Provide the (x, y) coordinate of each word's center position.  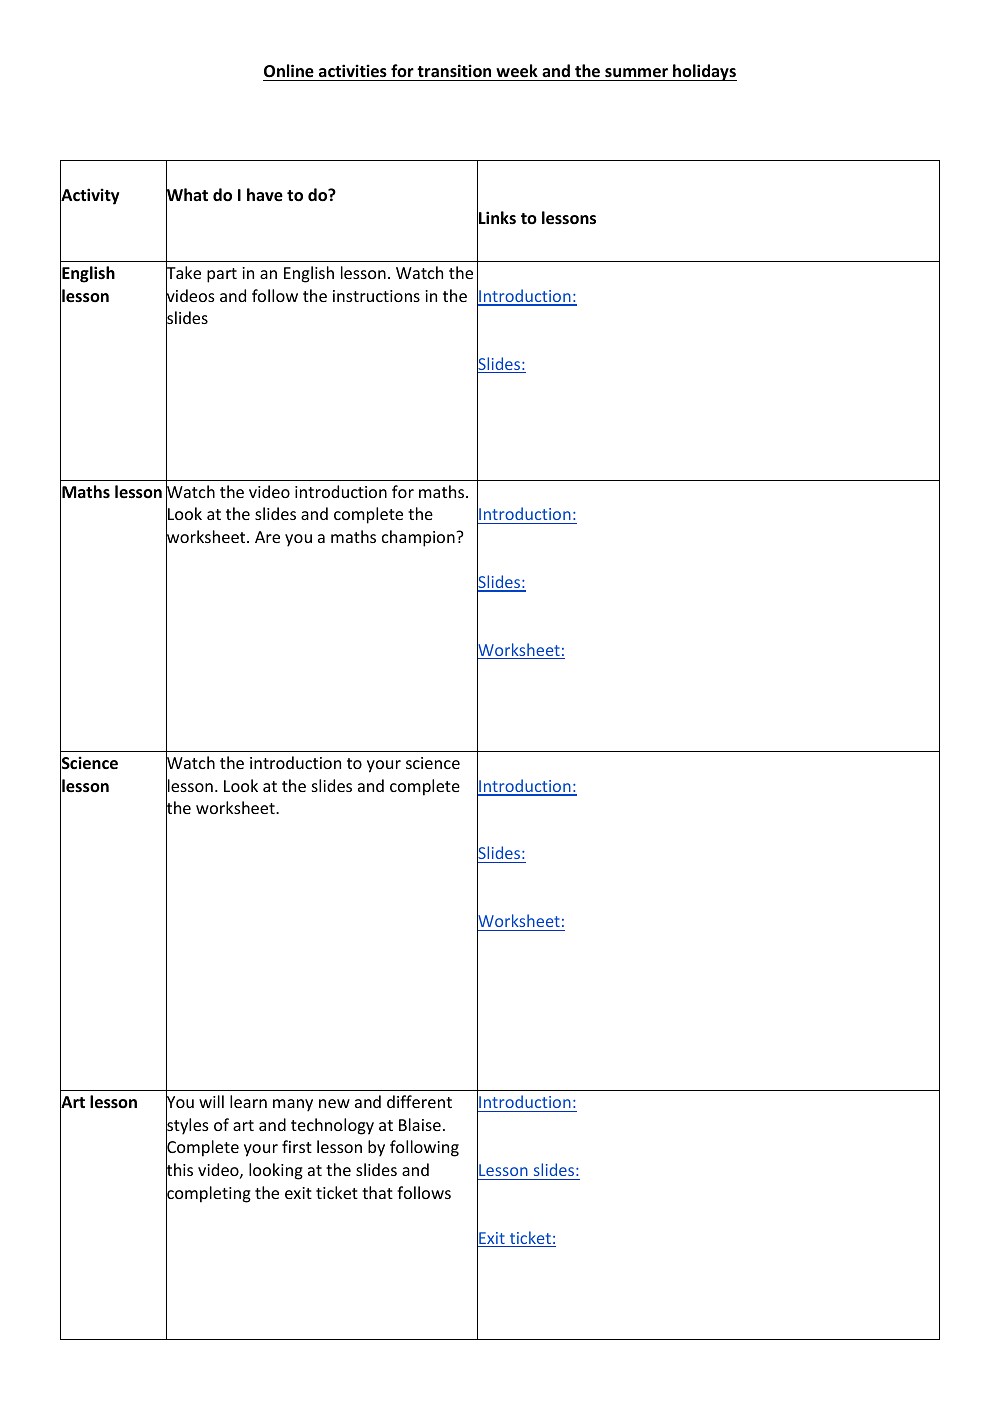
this (179, 1170)
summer (636, 74)
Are (267, 537)
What (187, 195)
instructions (376, 296)
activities (353, 72)
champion (418, 538)
